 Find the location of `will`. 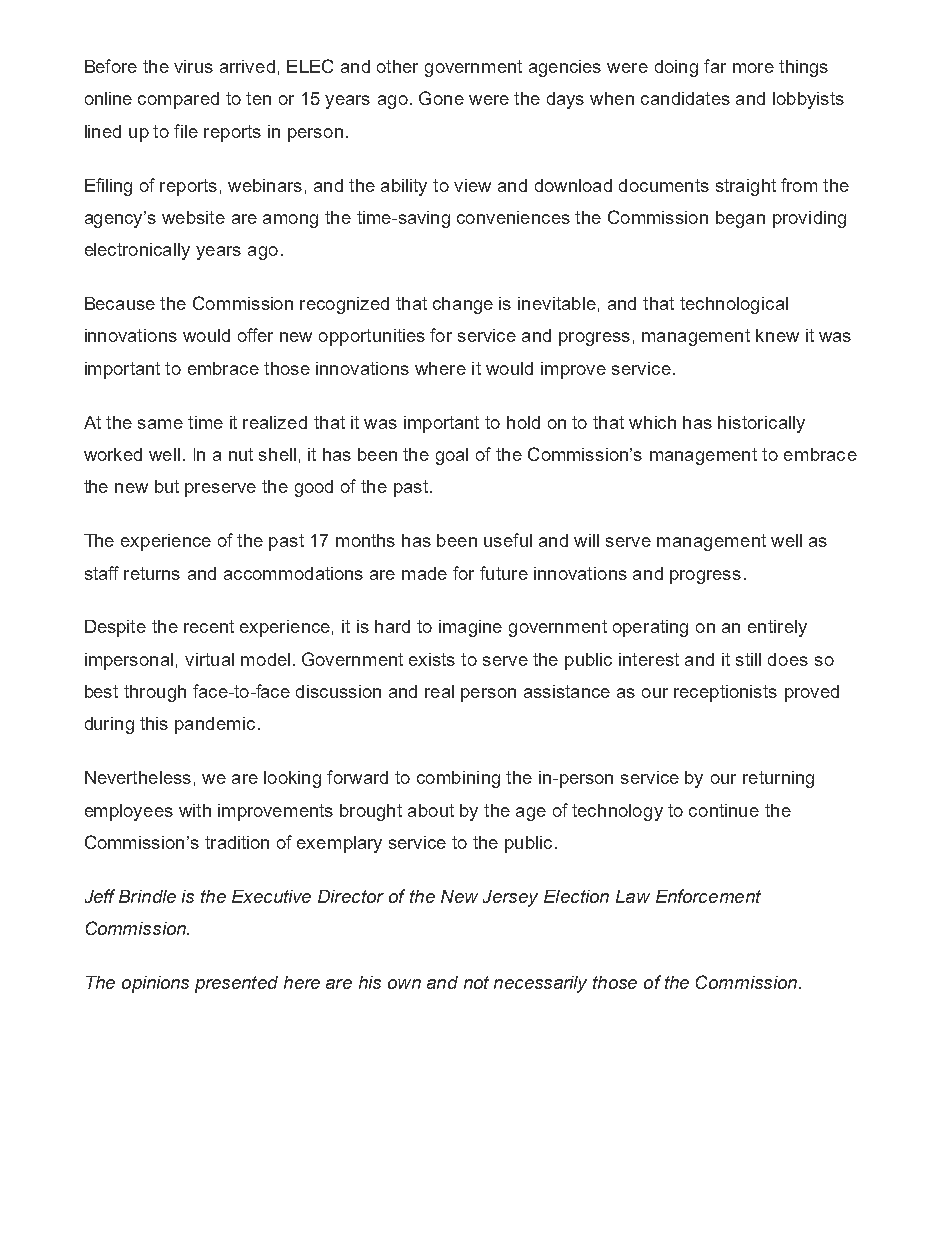

will is located at coordinates (586, 540).
